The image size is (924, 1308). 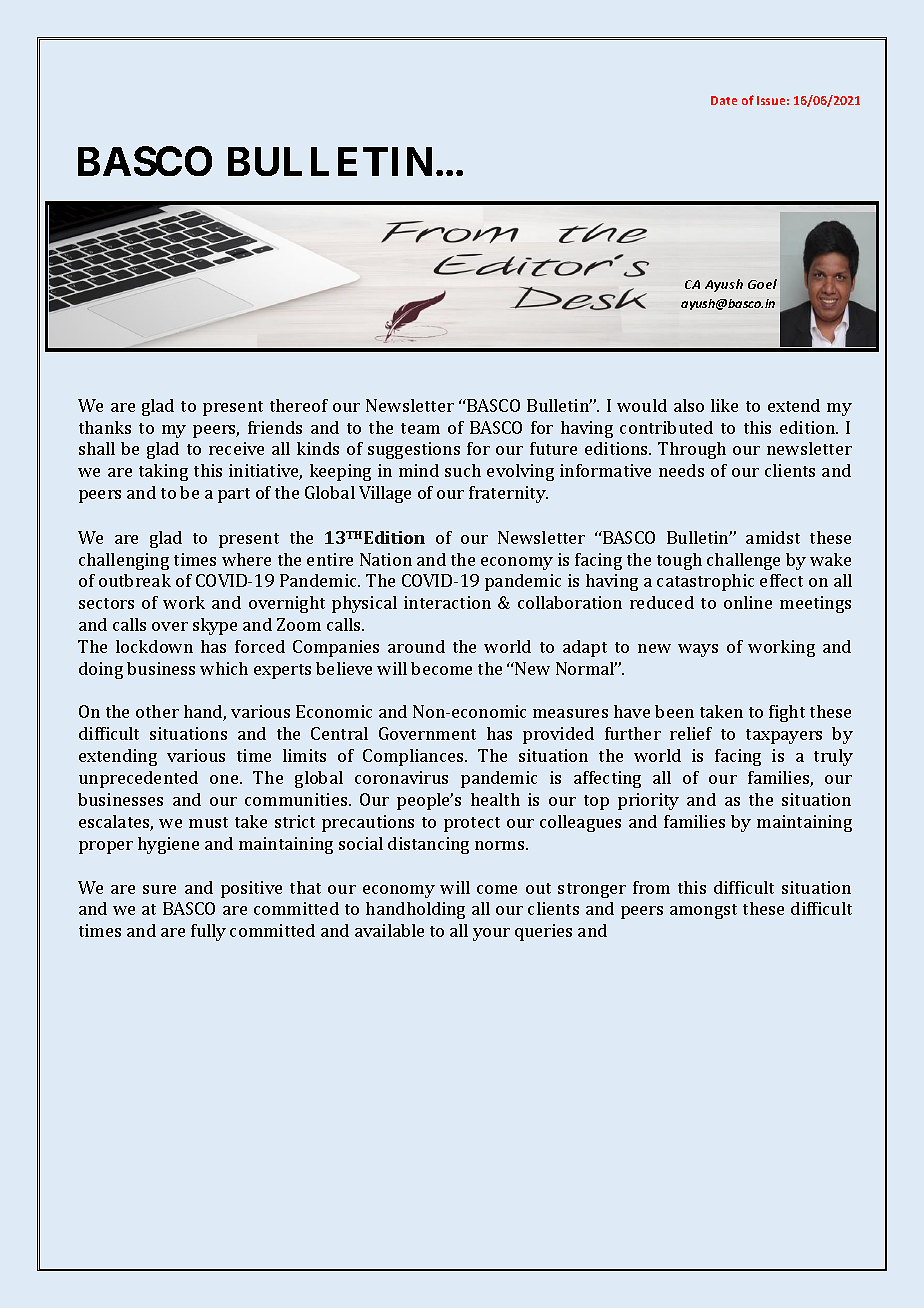 What do you see at coordinates (703, 911) in the screenshot?
I see `amongst` at bounding box center [703, 911].
